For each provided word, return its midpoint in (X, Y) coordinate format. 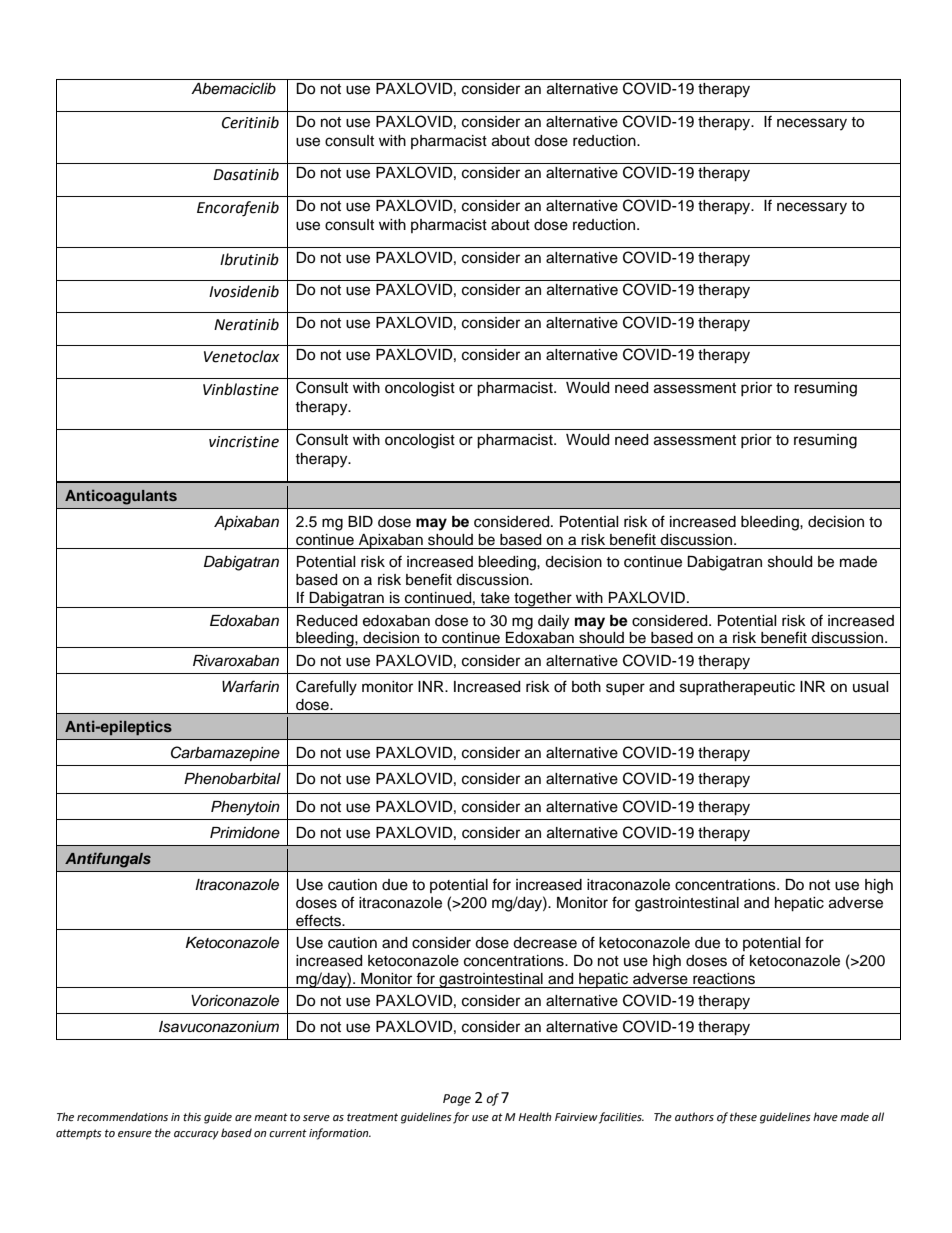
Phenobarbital (232, 779)
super (625, 689)
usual (871, 687)
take (495, 598)
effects (319, 920)
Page (457, 1100)
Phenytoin (245, 808)
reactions (724, 979)
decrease (545, 943)
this (192, 1116)
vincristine (244, 442)
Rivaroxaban (236, 661)
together (543, 600)
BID (360, 521)
